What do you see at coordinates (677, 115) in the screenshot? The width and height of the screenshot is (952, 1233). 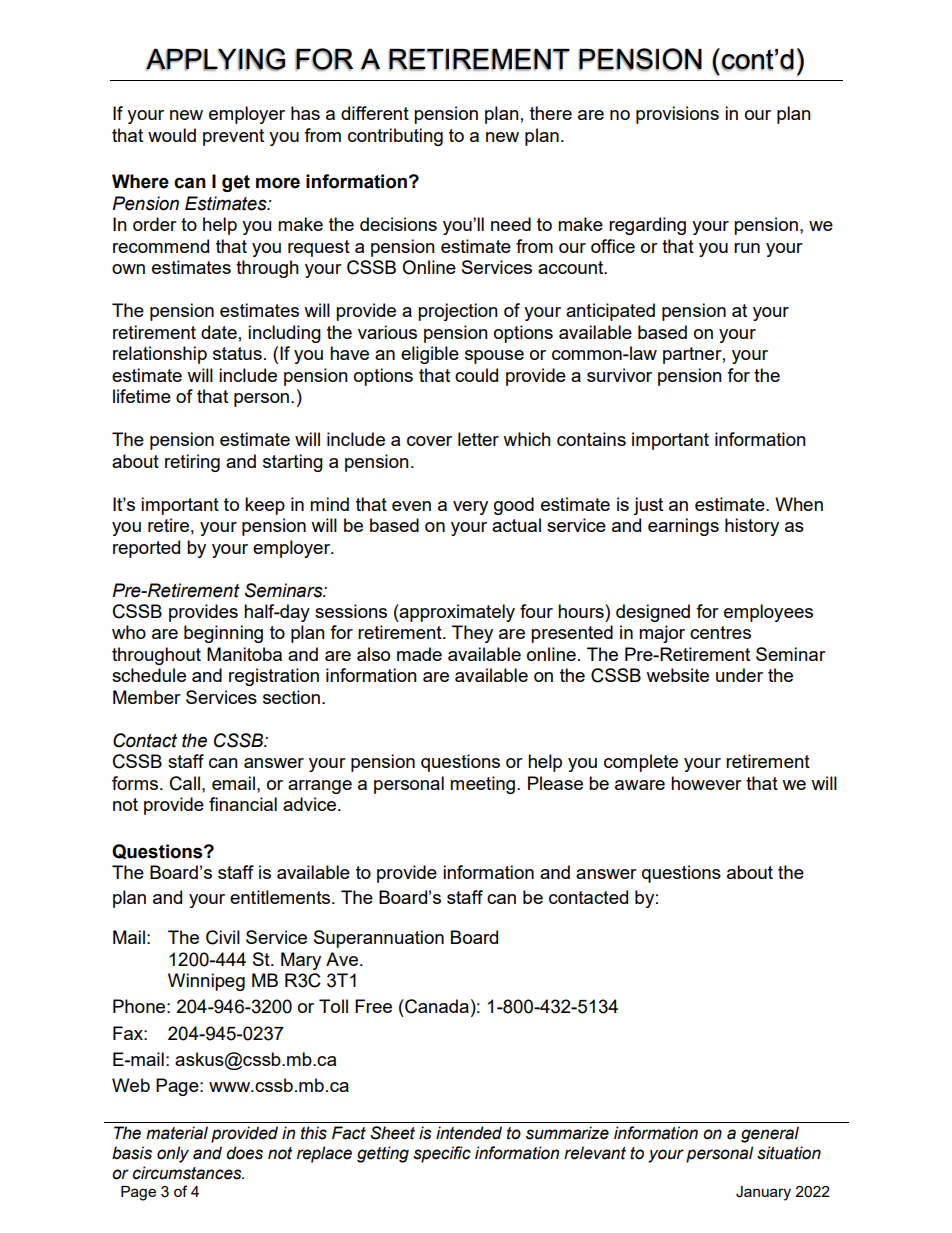 I see `provisions` at bounding box center [677, 115].
